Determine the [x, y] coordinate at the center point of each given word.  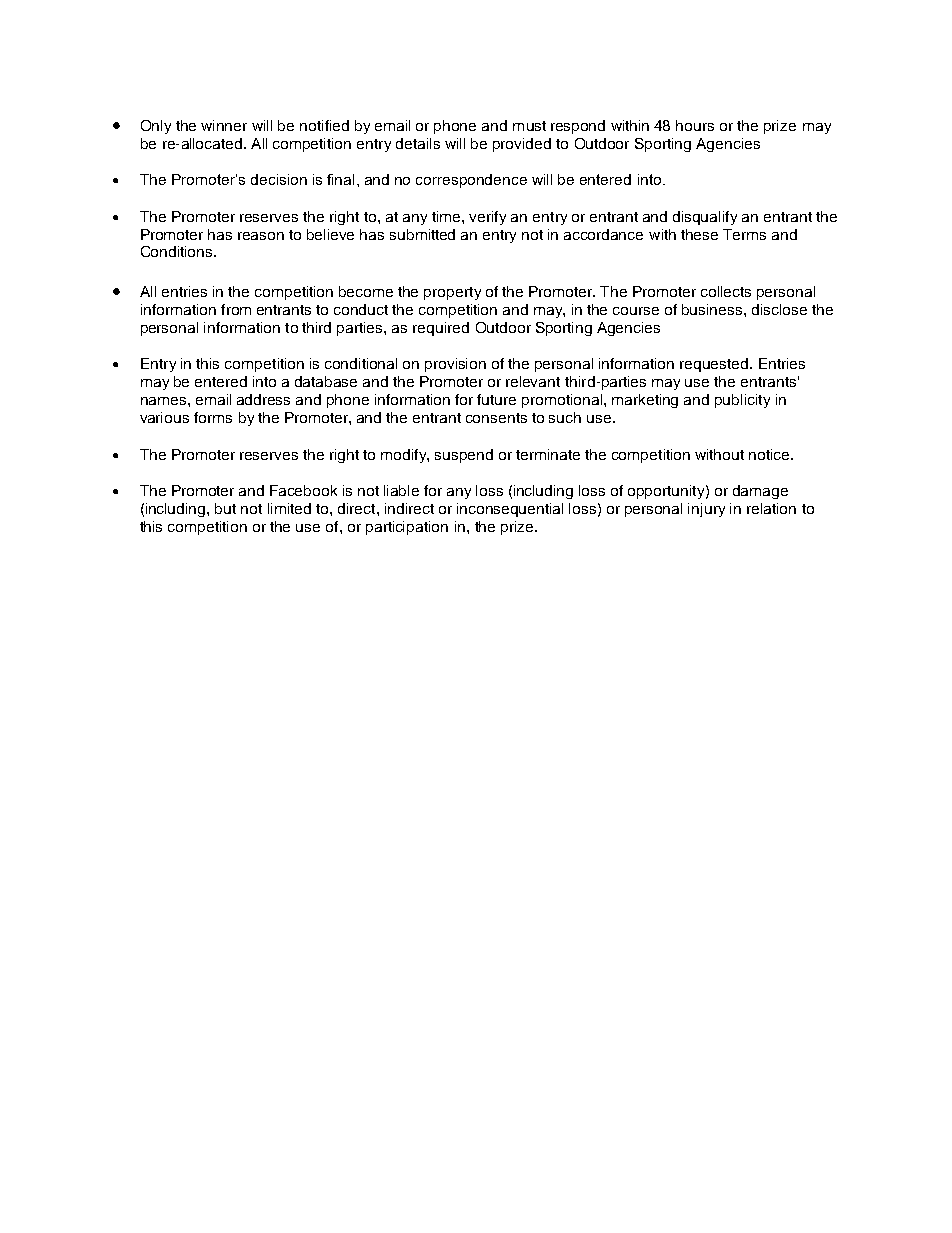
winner [224, 125]
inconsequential [510, 510]
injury [706, 510]
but [225, 508]
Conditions [178, 251]
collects [726, 291]
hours [695, 125]
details [418, 143]
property [452, 293]
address [263, 399]
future [496, 399]
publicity [742, 401]
